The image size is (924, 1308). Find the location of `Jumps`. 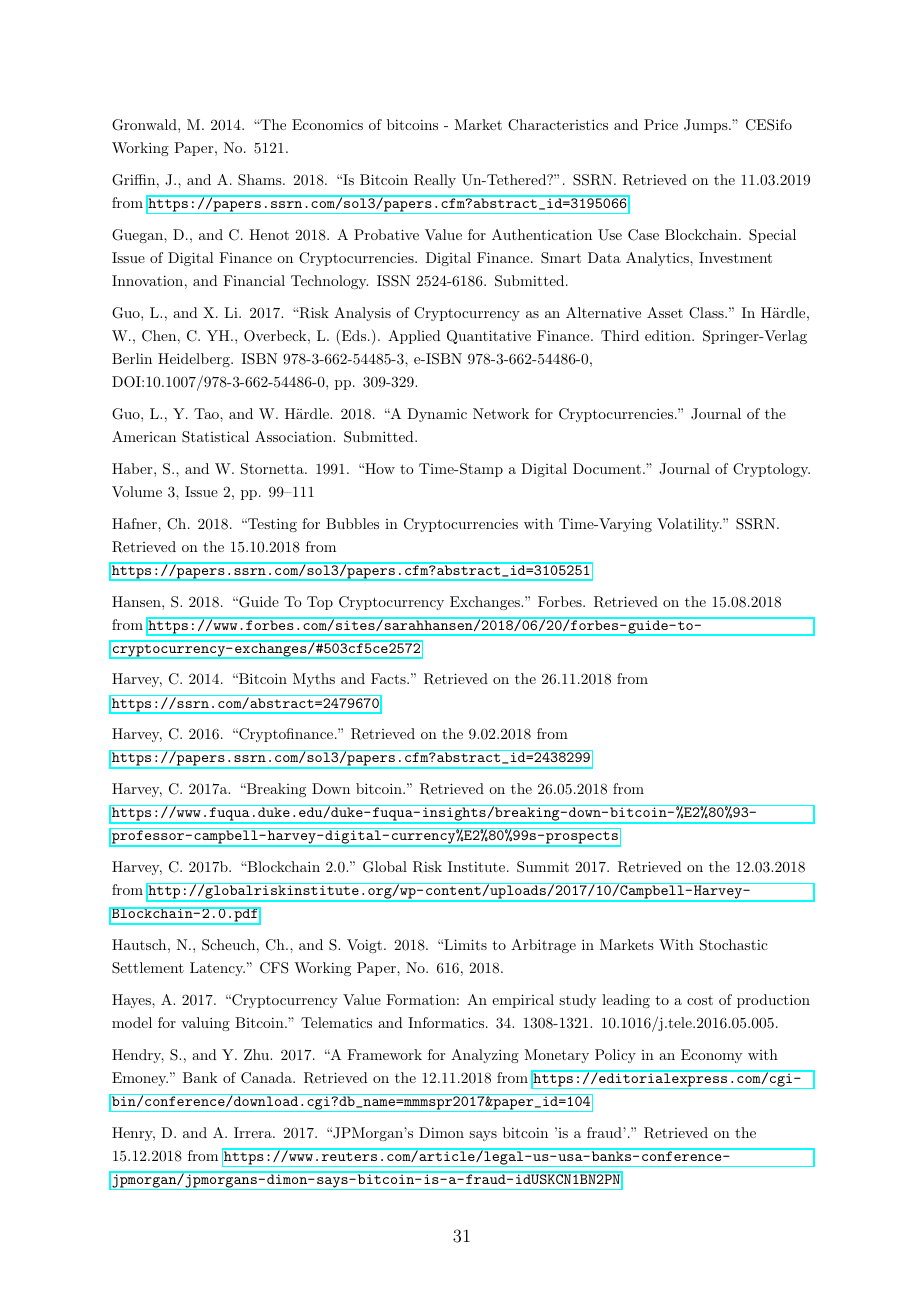

Jumps is located at coordinates (706, 126).
